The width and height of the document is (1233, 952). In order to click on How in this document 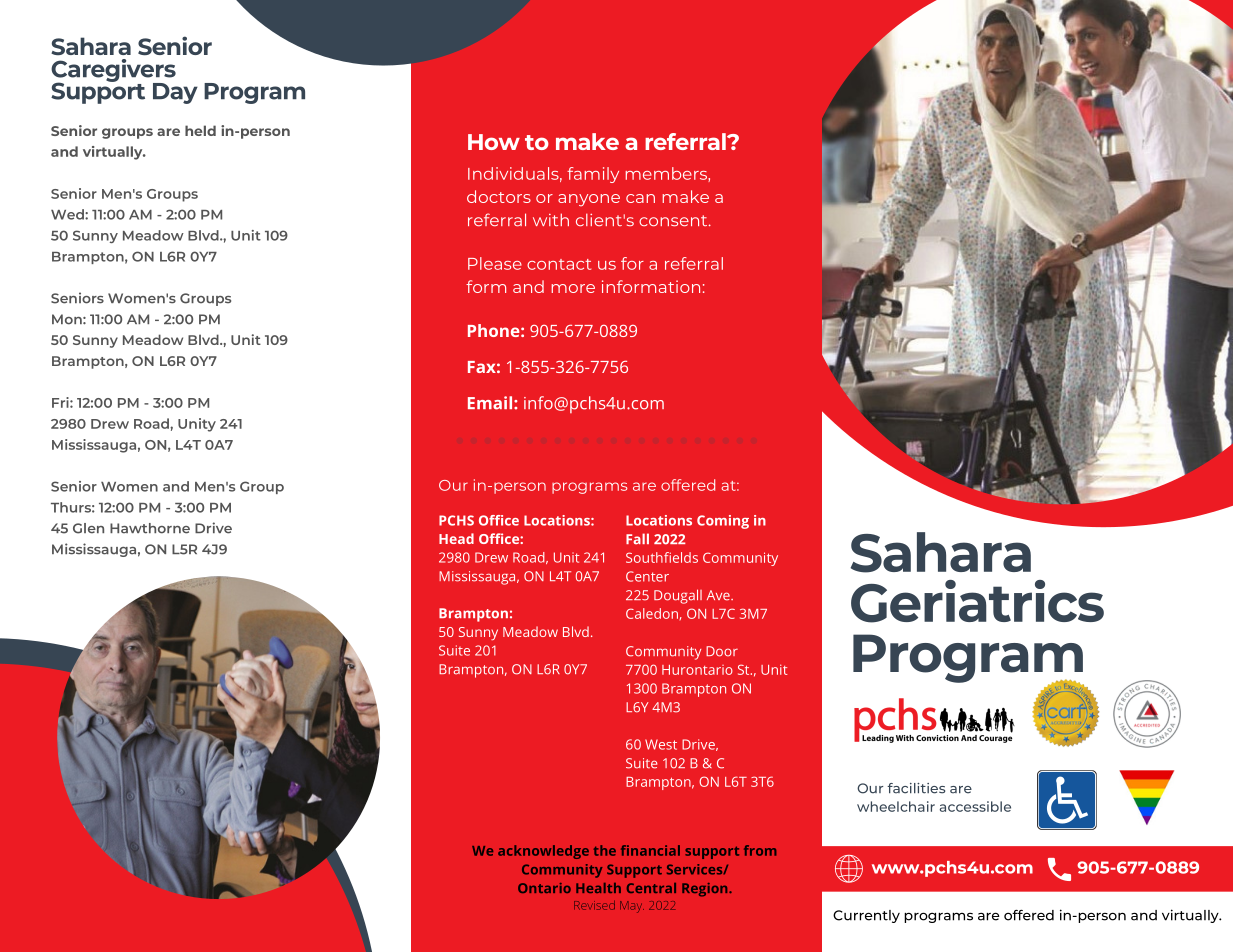, I will do `click(494, 142)`.
